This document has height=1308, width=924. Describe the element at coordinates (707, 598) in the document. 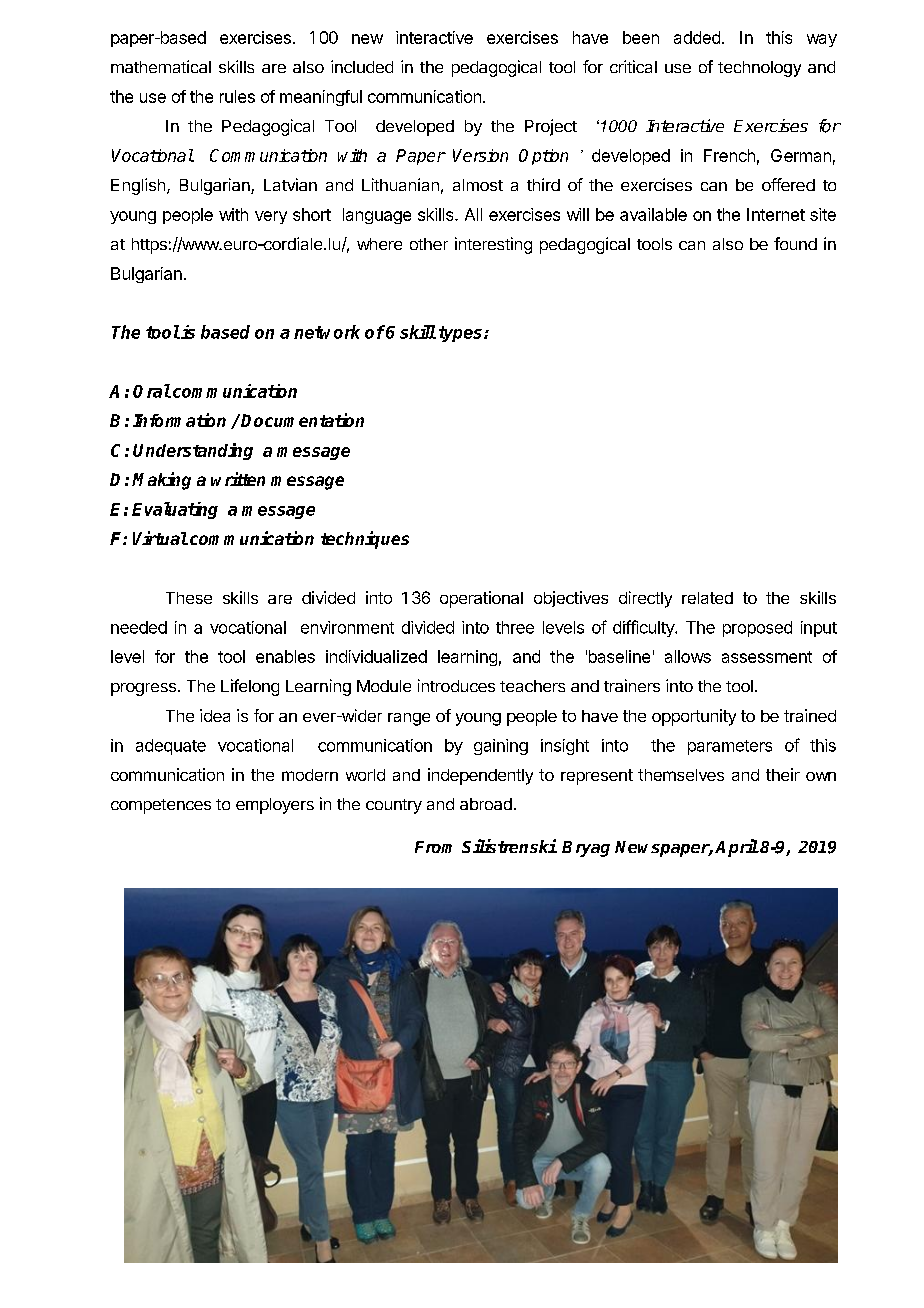

I see `related` at that location.
